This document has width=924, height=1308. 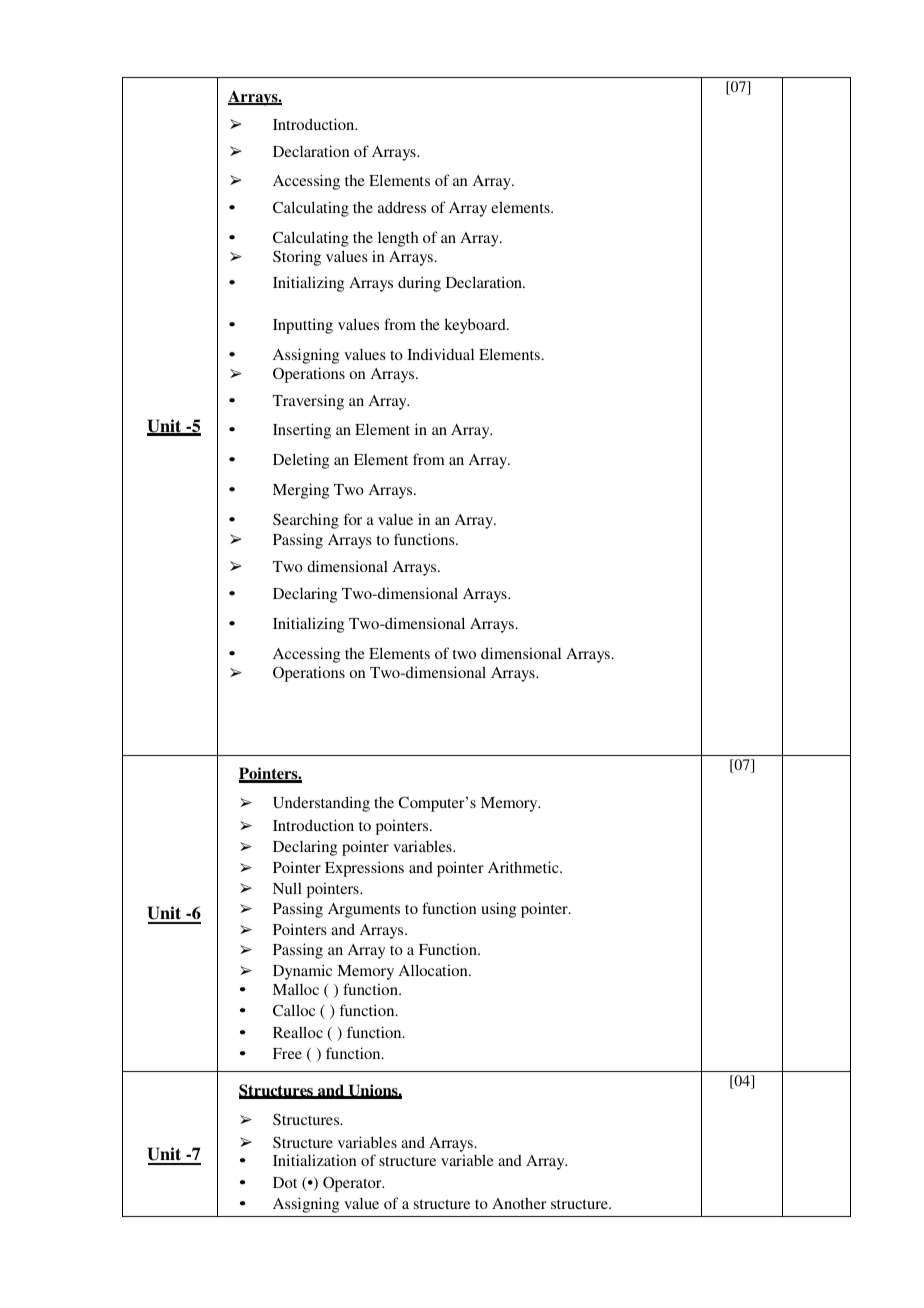 What do you see at coordinates (419, 284) in the document?
I see `during` at bounding box center [419, 284].
